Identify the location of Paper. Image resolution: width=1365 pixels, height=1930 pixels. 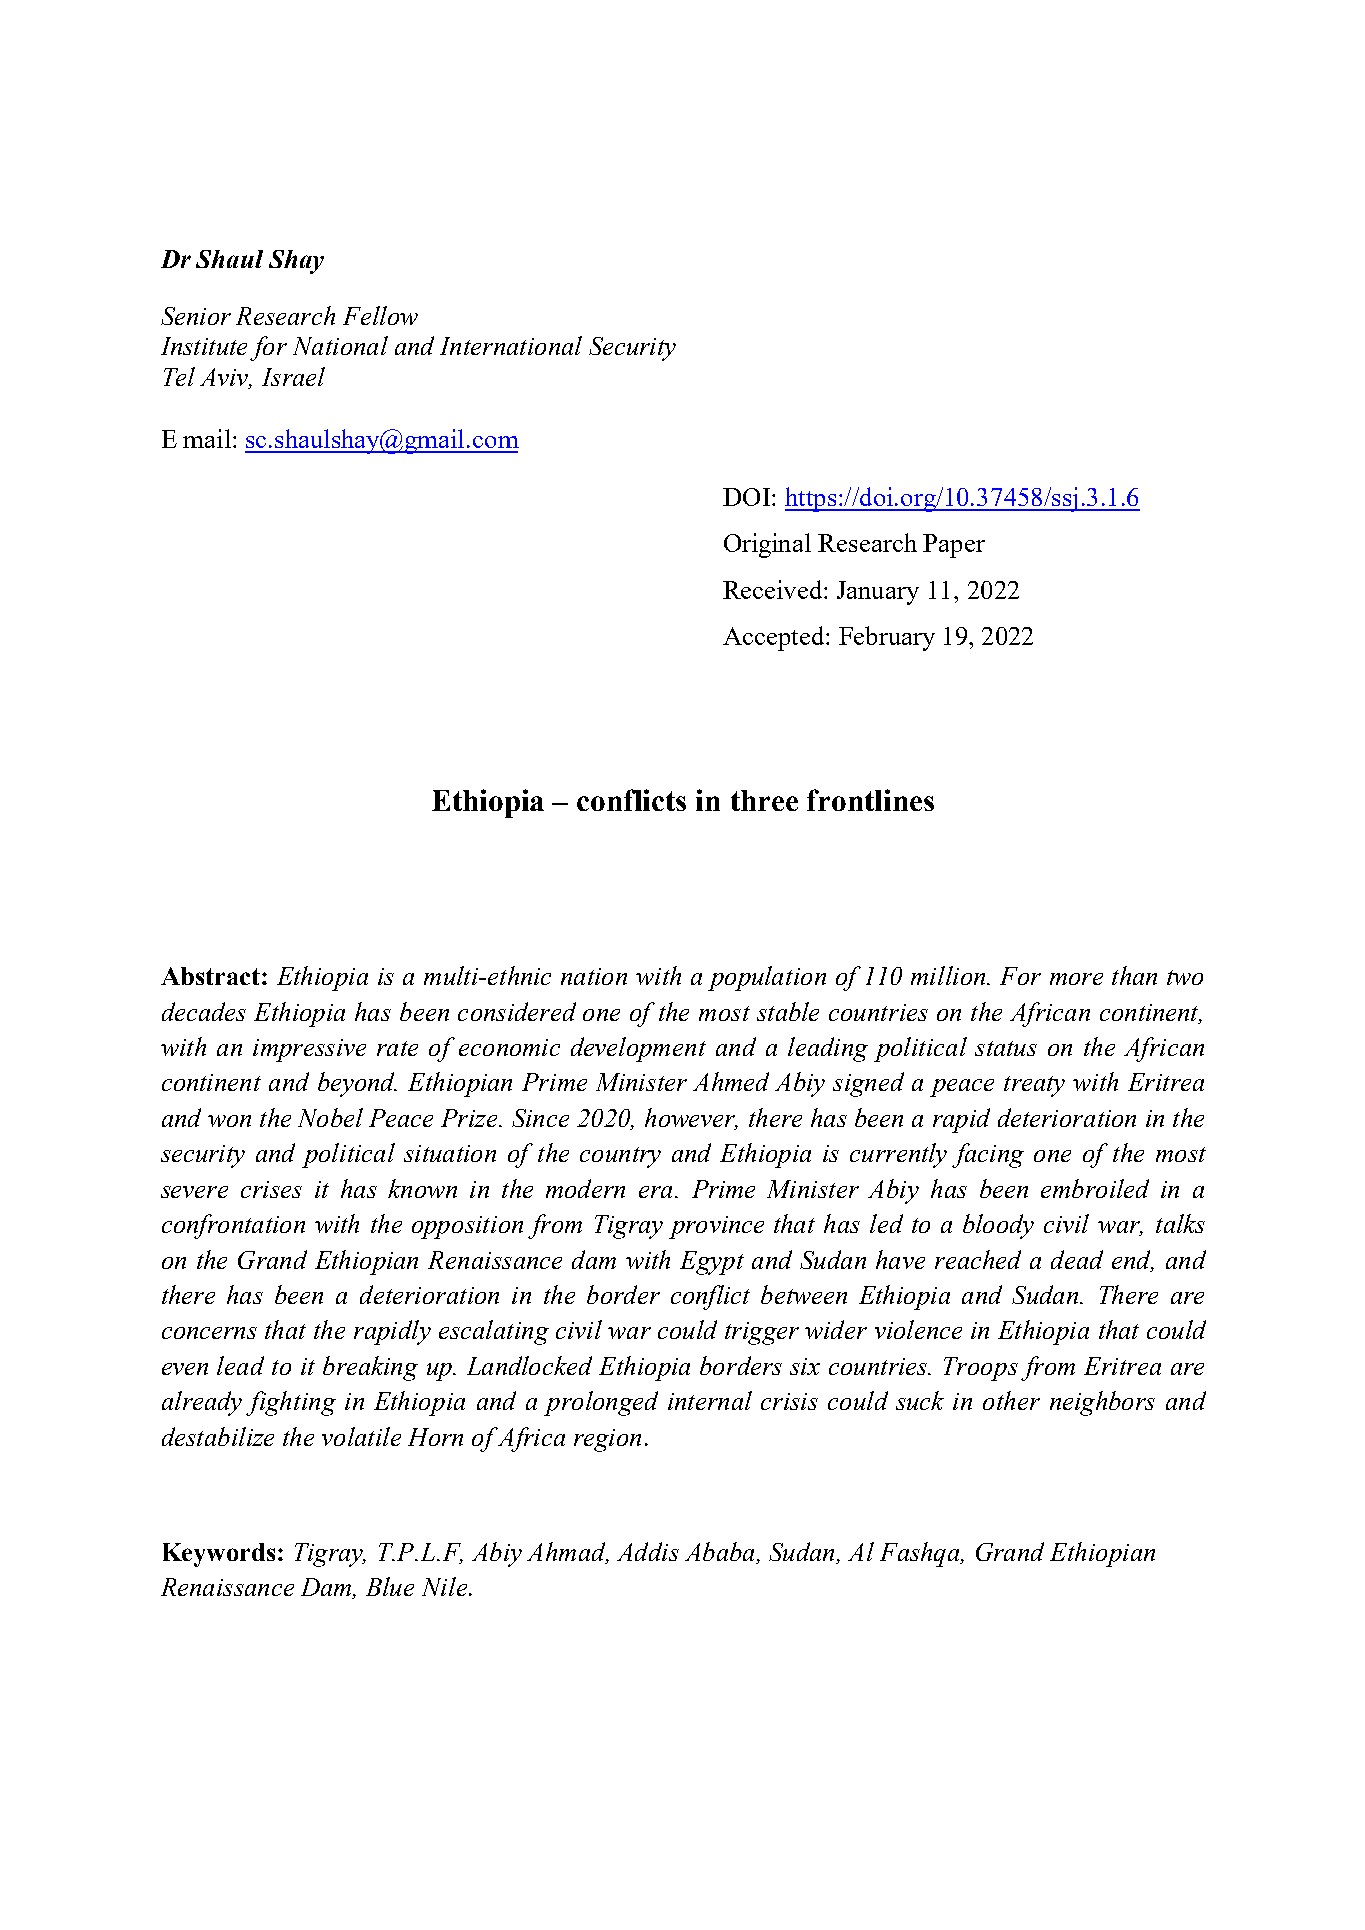
(954, 546).
